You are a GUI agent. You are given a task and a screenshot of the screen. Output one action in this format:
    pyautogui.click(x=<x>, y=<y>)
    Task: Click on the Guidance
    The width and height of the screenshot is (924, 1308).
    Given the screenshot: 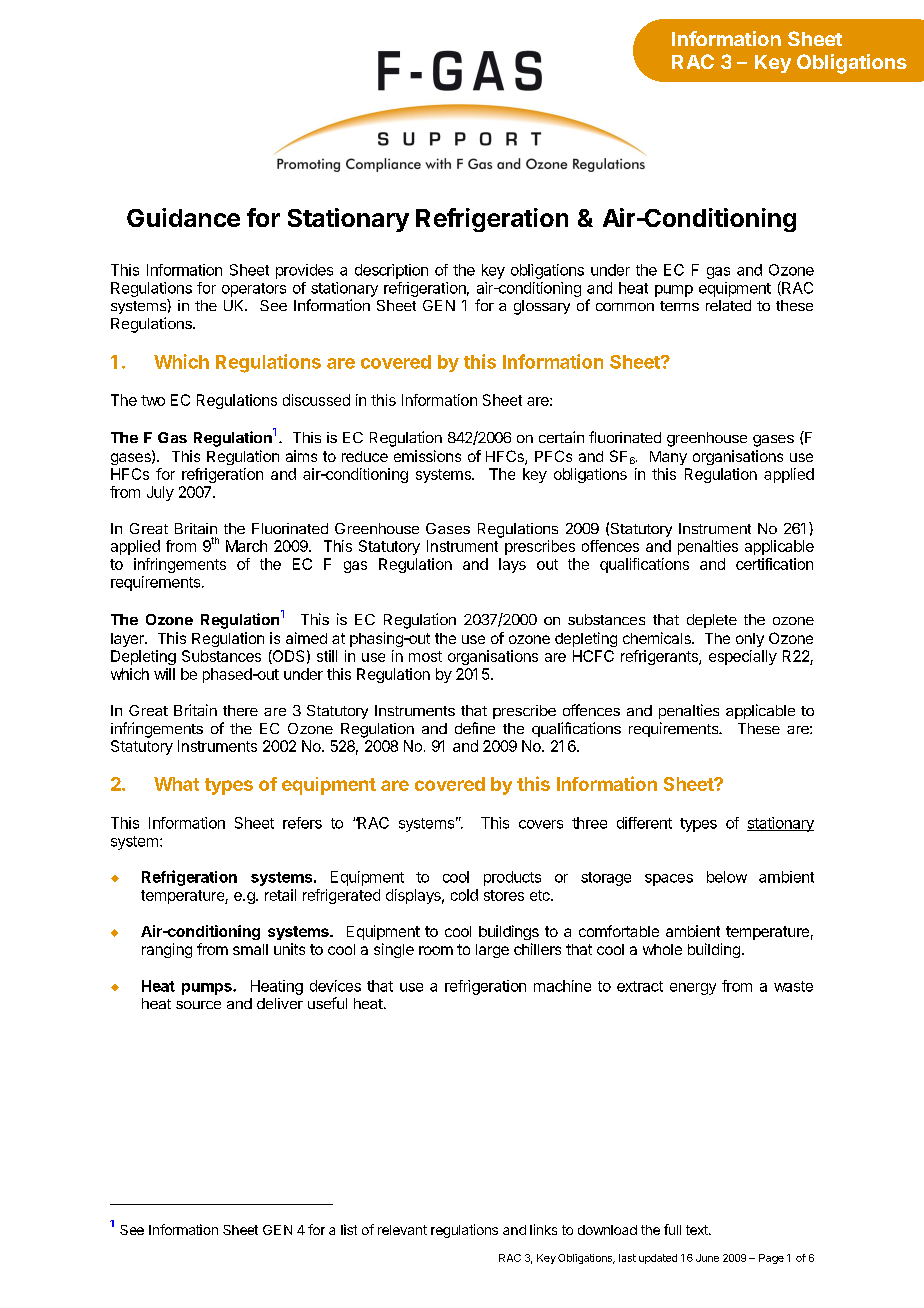 What is the action you would take?
    pyautogui.click(x=183, y=217)
